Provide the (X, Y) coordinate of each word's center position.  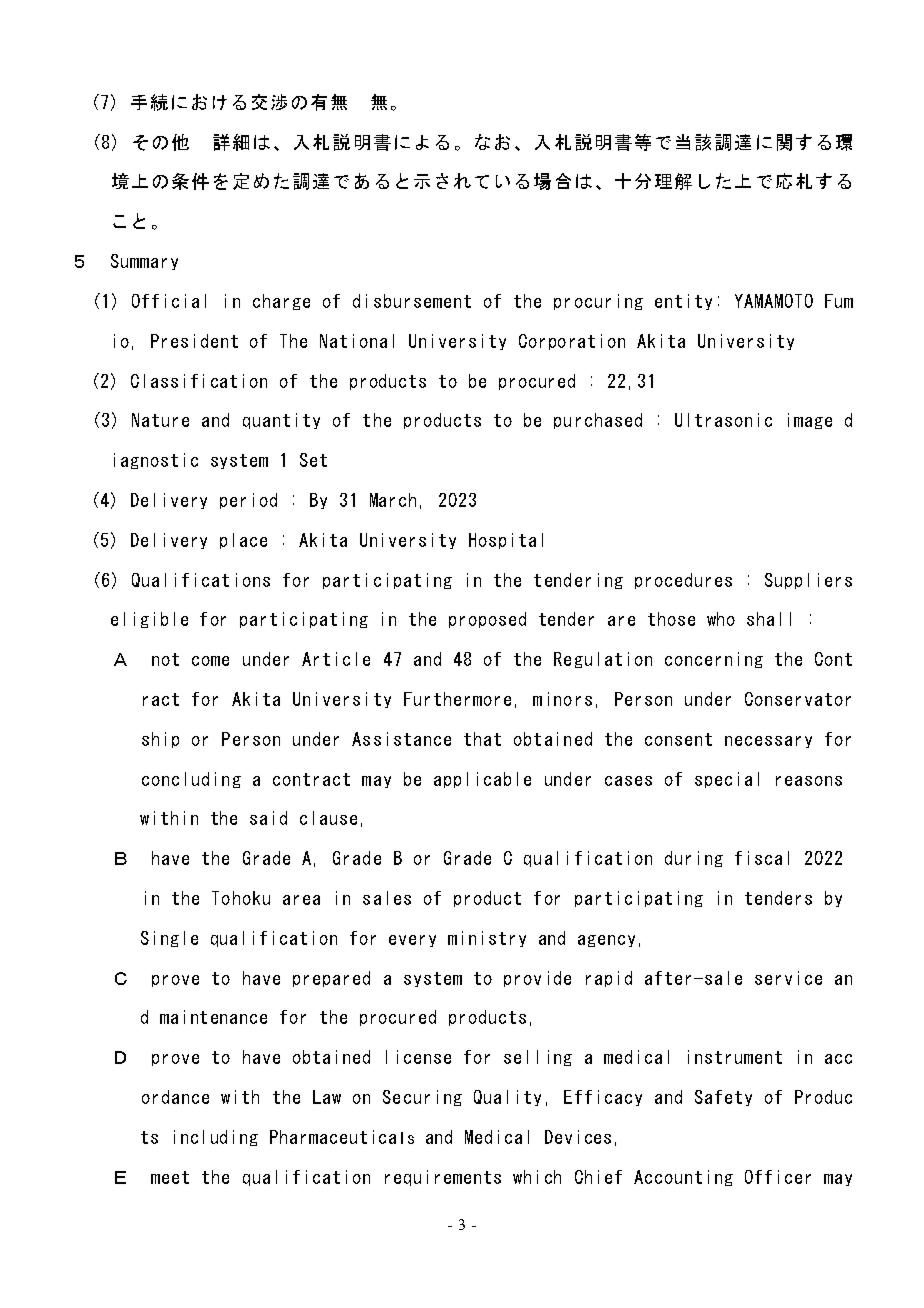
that (482, 739)
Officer (778, 1177)
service (788, 978)
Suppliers (808, 581)
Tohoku (241, 898)
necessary (768, 742)
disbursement (412, 301)
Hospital (506, 541)
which (537, 1177)
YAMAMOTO (774, 301)
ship (160, 740)
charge (281, 302)
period (248, 501)
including (216, 1138)
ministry (487, 939)
